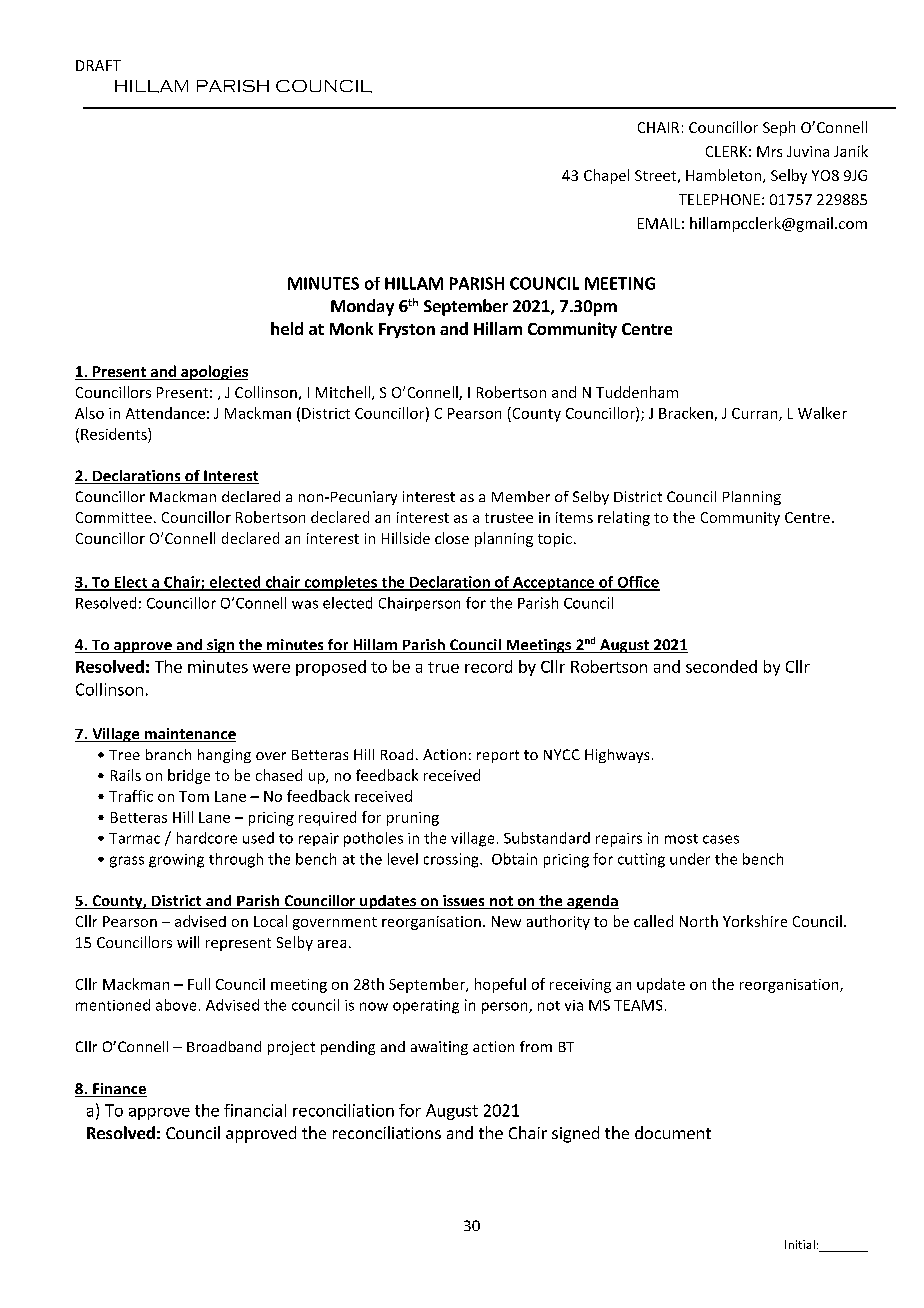 This screenshot has width=924, height=1308. I want to click on DRAFT, so click(98, 65).
